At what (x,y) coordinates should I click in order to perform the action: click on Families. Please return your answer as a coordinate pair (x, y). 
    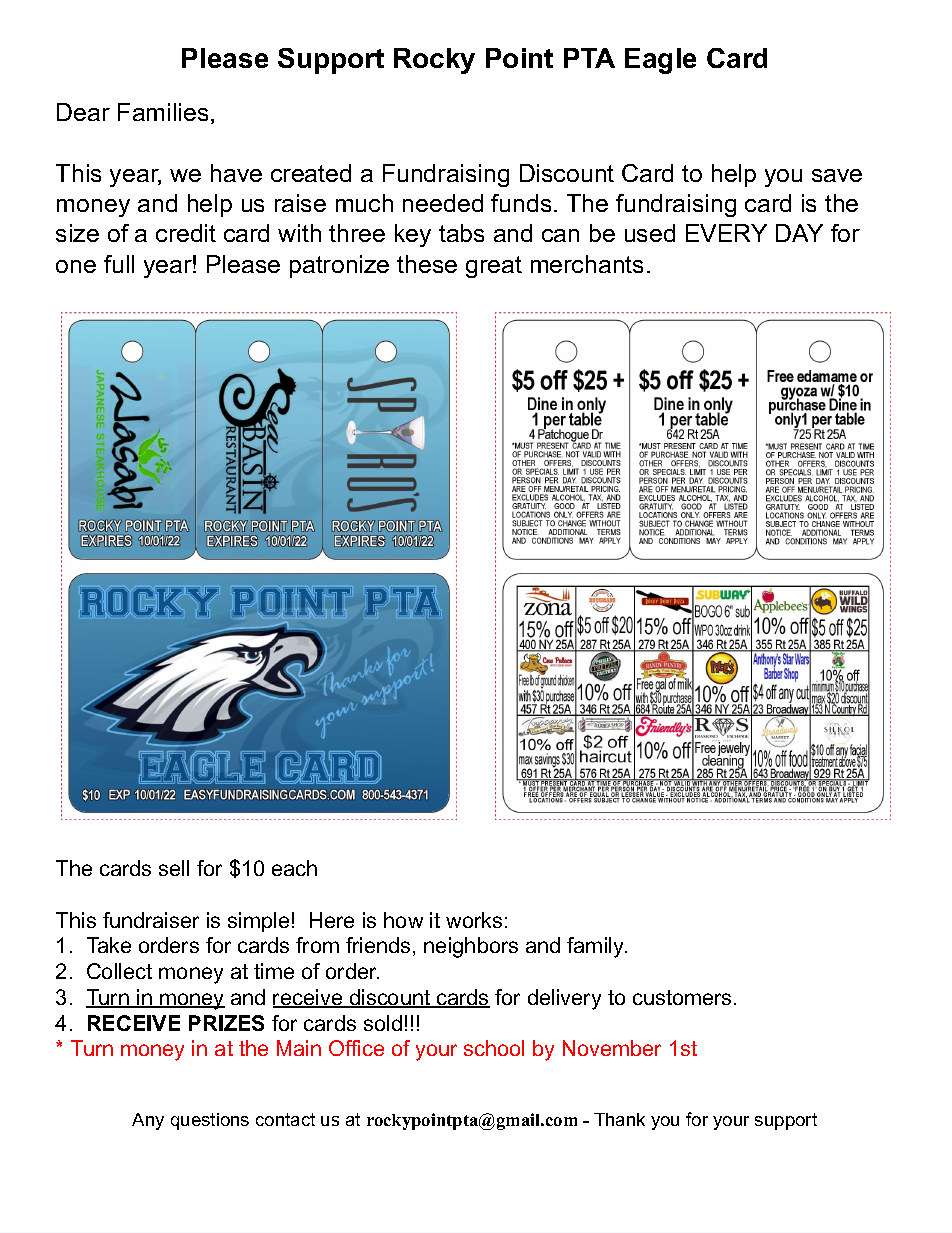
    Looking at the image, I should click on (163, 112).
